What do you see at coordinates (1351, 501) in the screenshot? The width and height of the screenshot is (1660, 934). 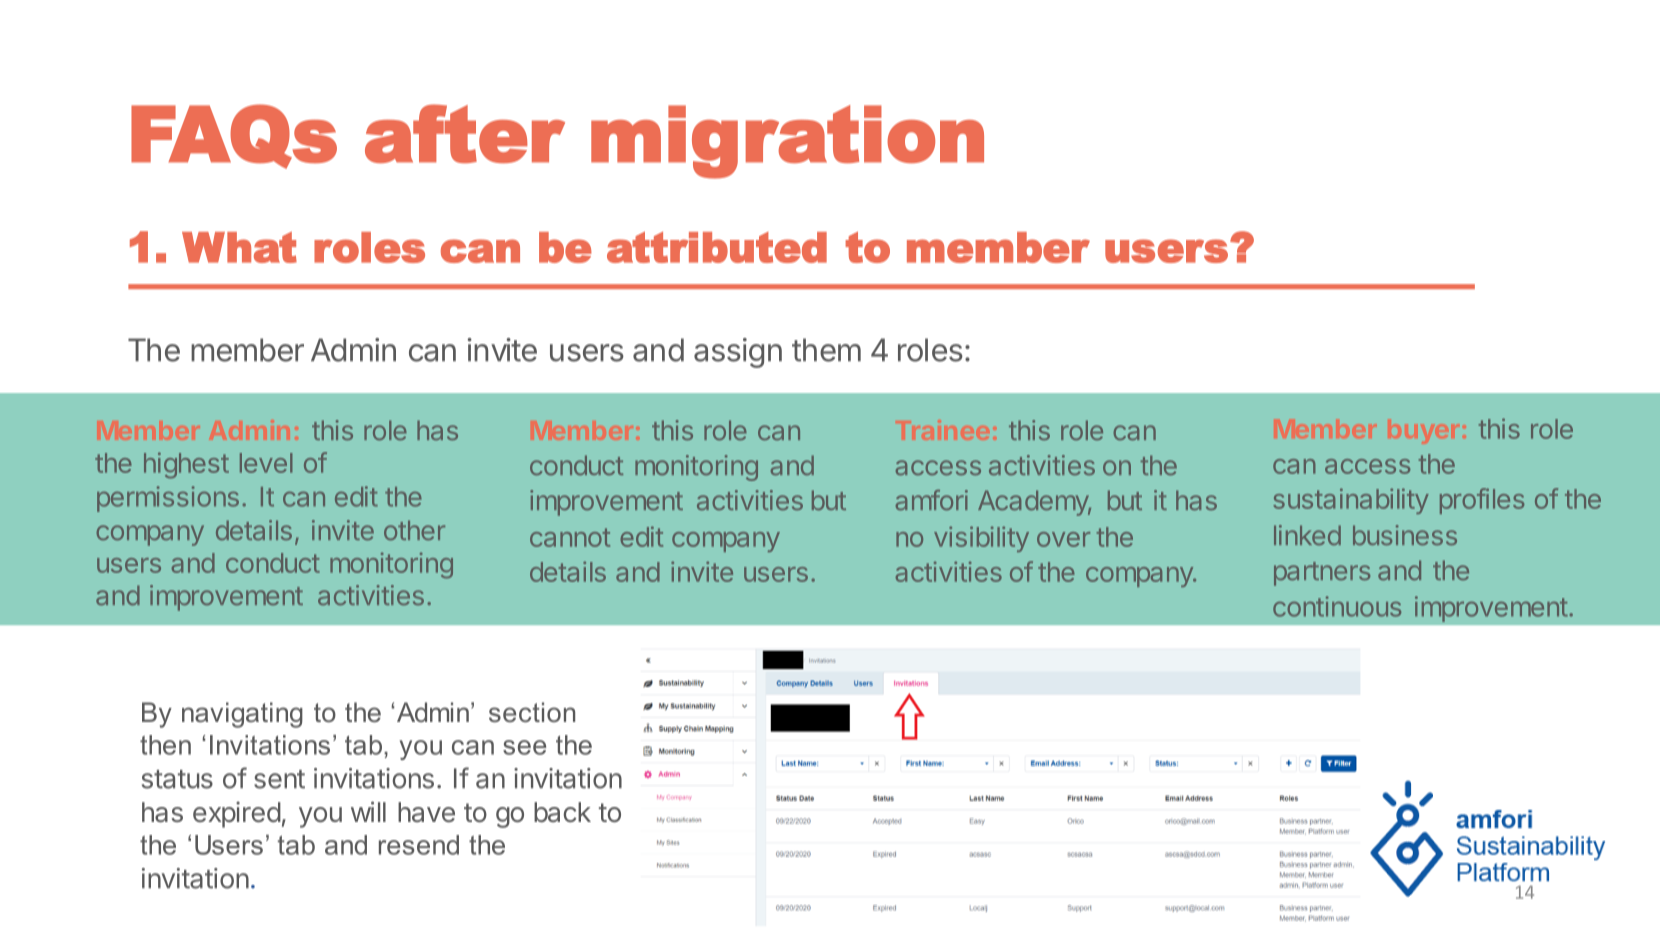 I see `sustainability` at bounding box center [1351, 501].
